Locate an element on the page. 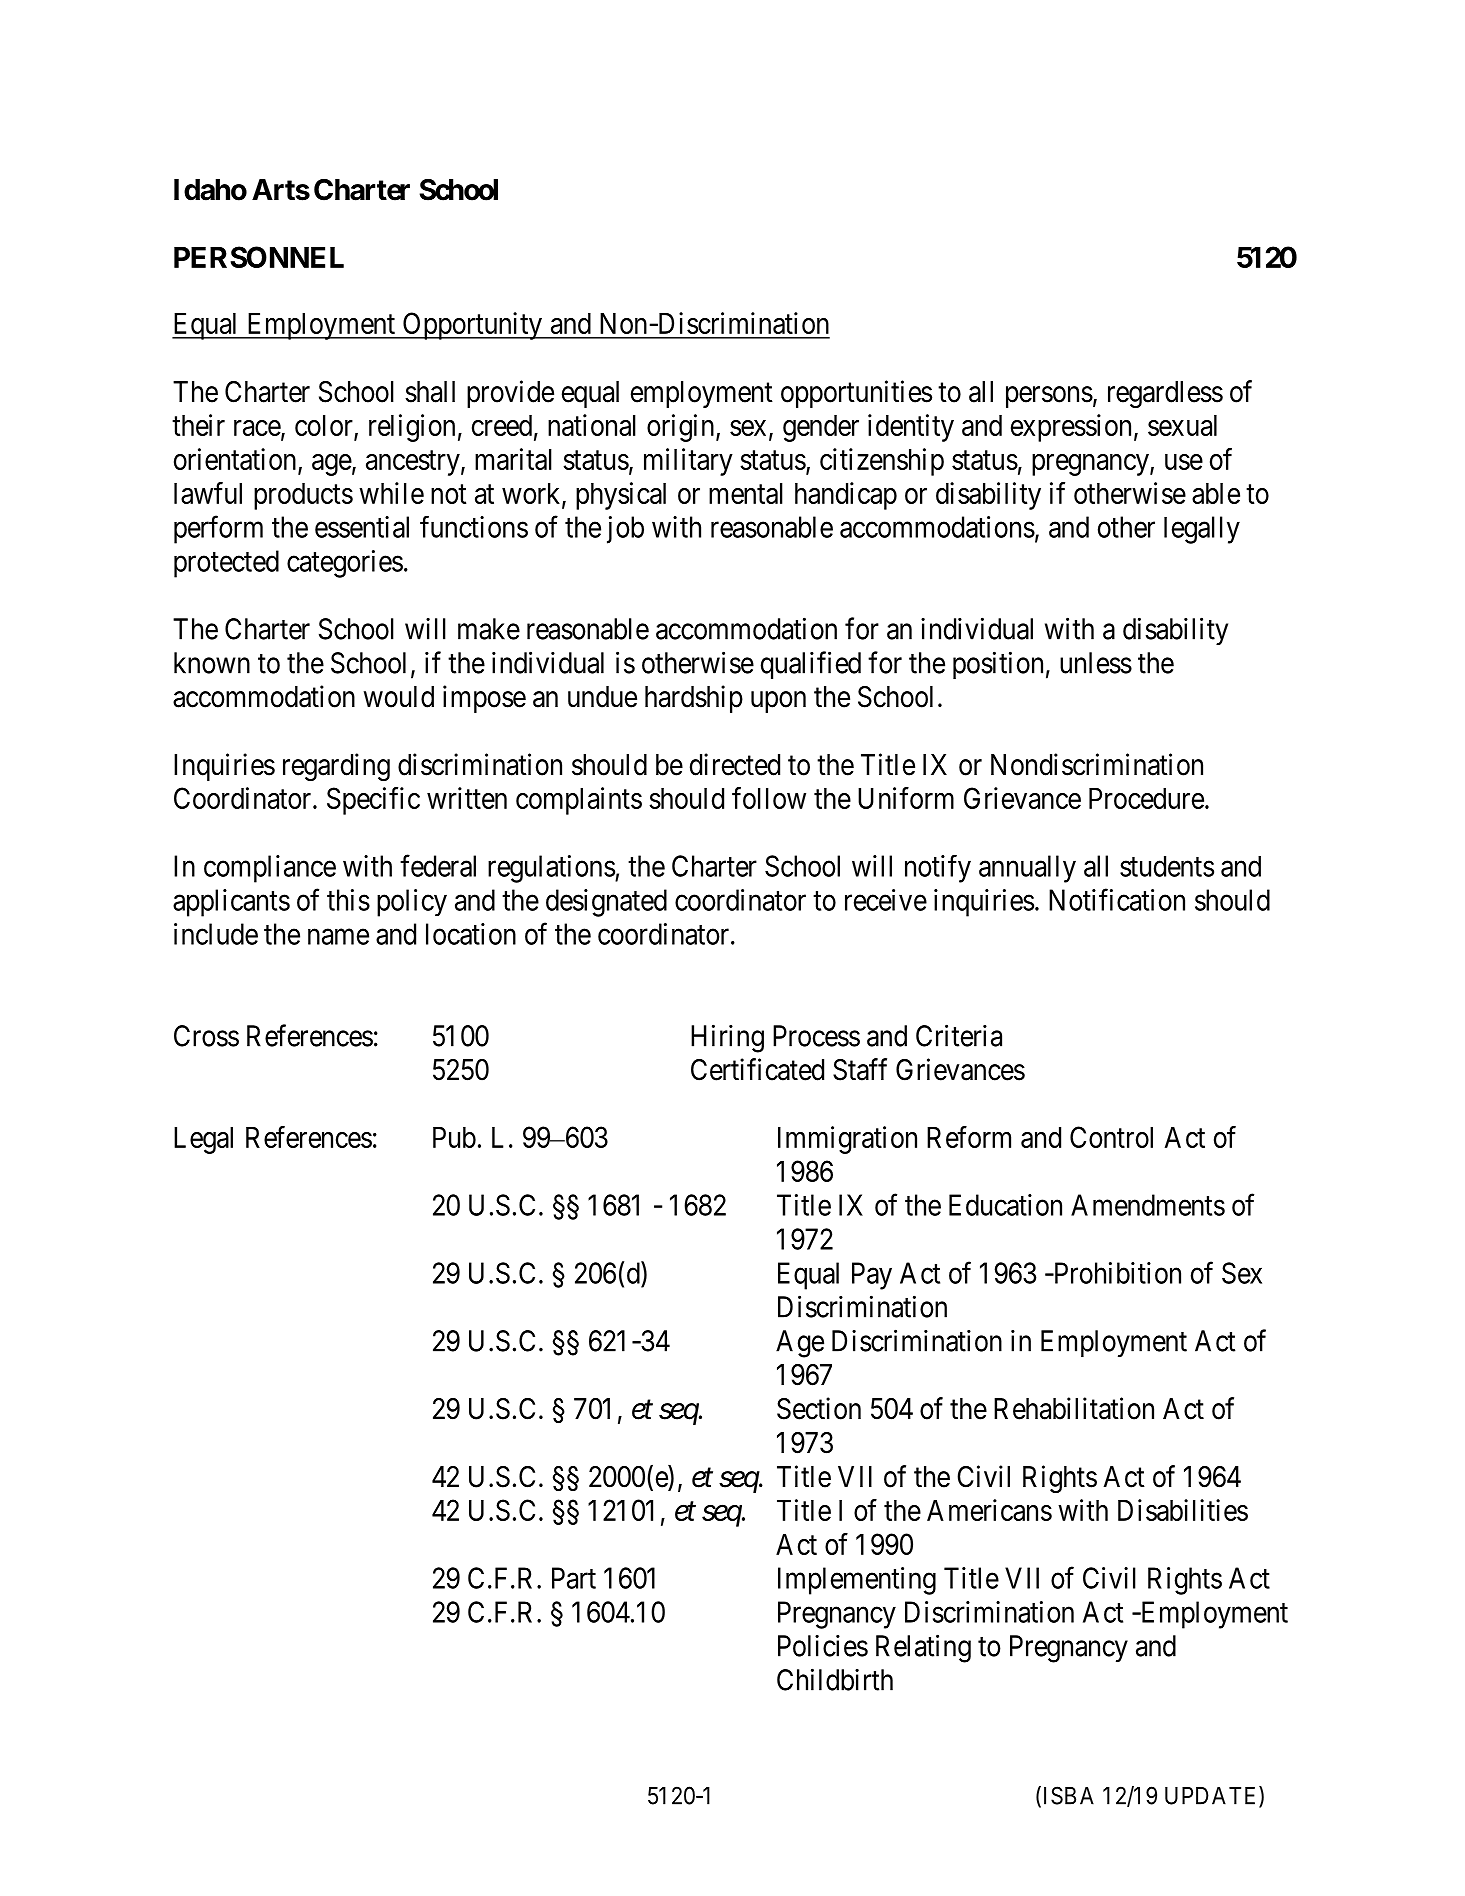 The width and height of the image is (1465, 1896). origin is located at coordinates (682, 428).
